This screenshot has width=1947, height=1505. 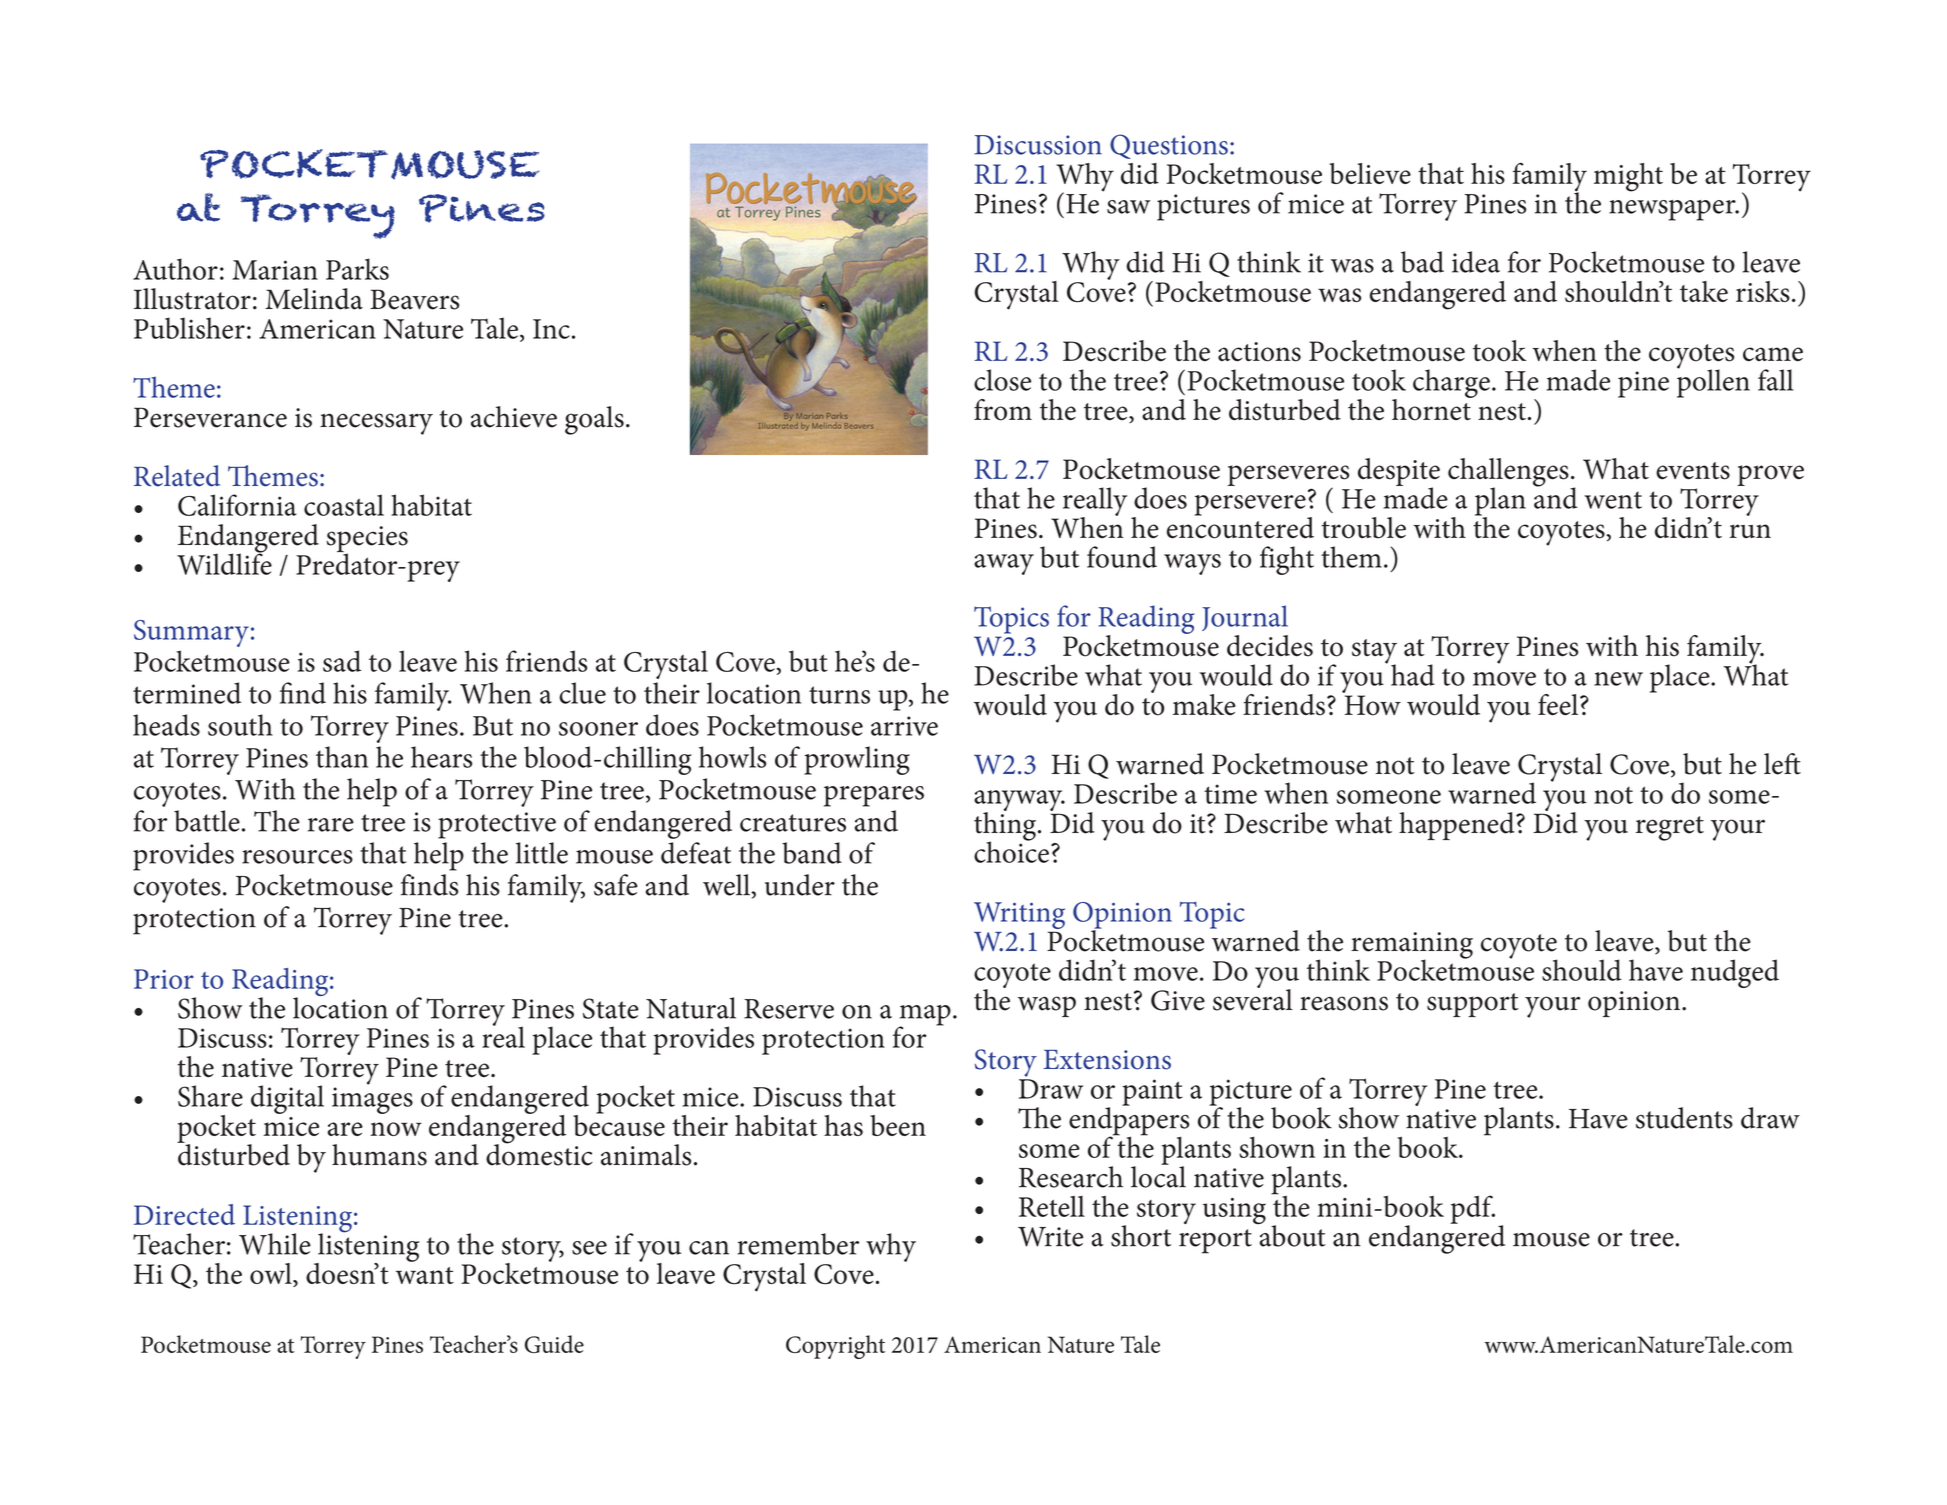 What do you see at coordinates (357, 269) in the screenshot?
I see `Parks` at bounding box center [357, 269].
